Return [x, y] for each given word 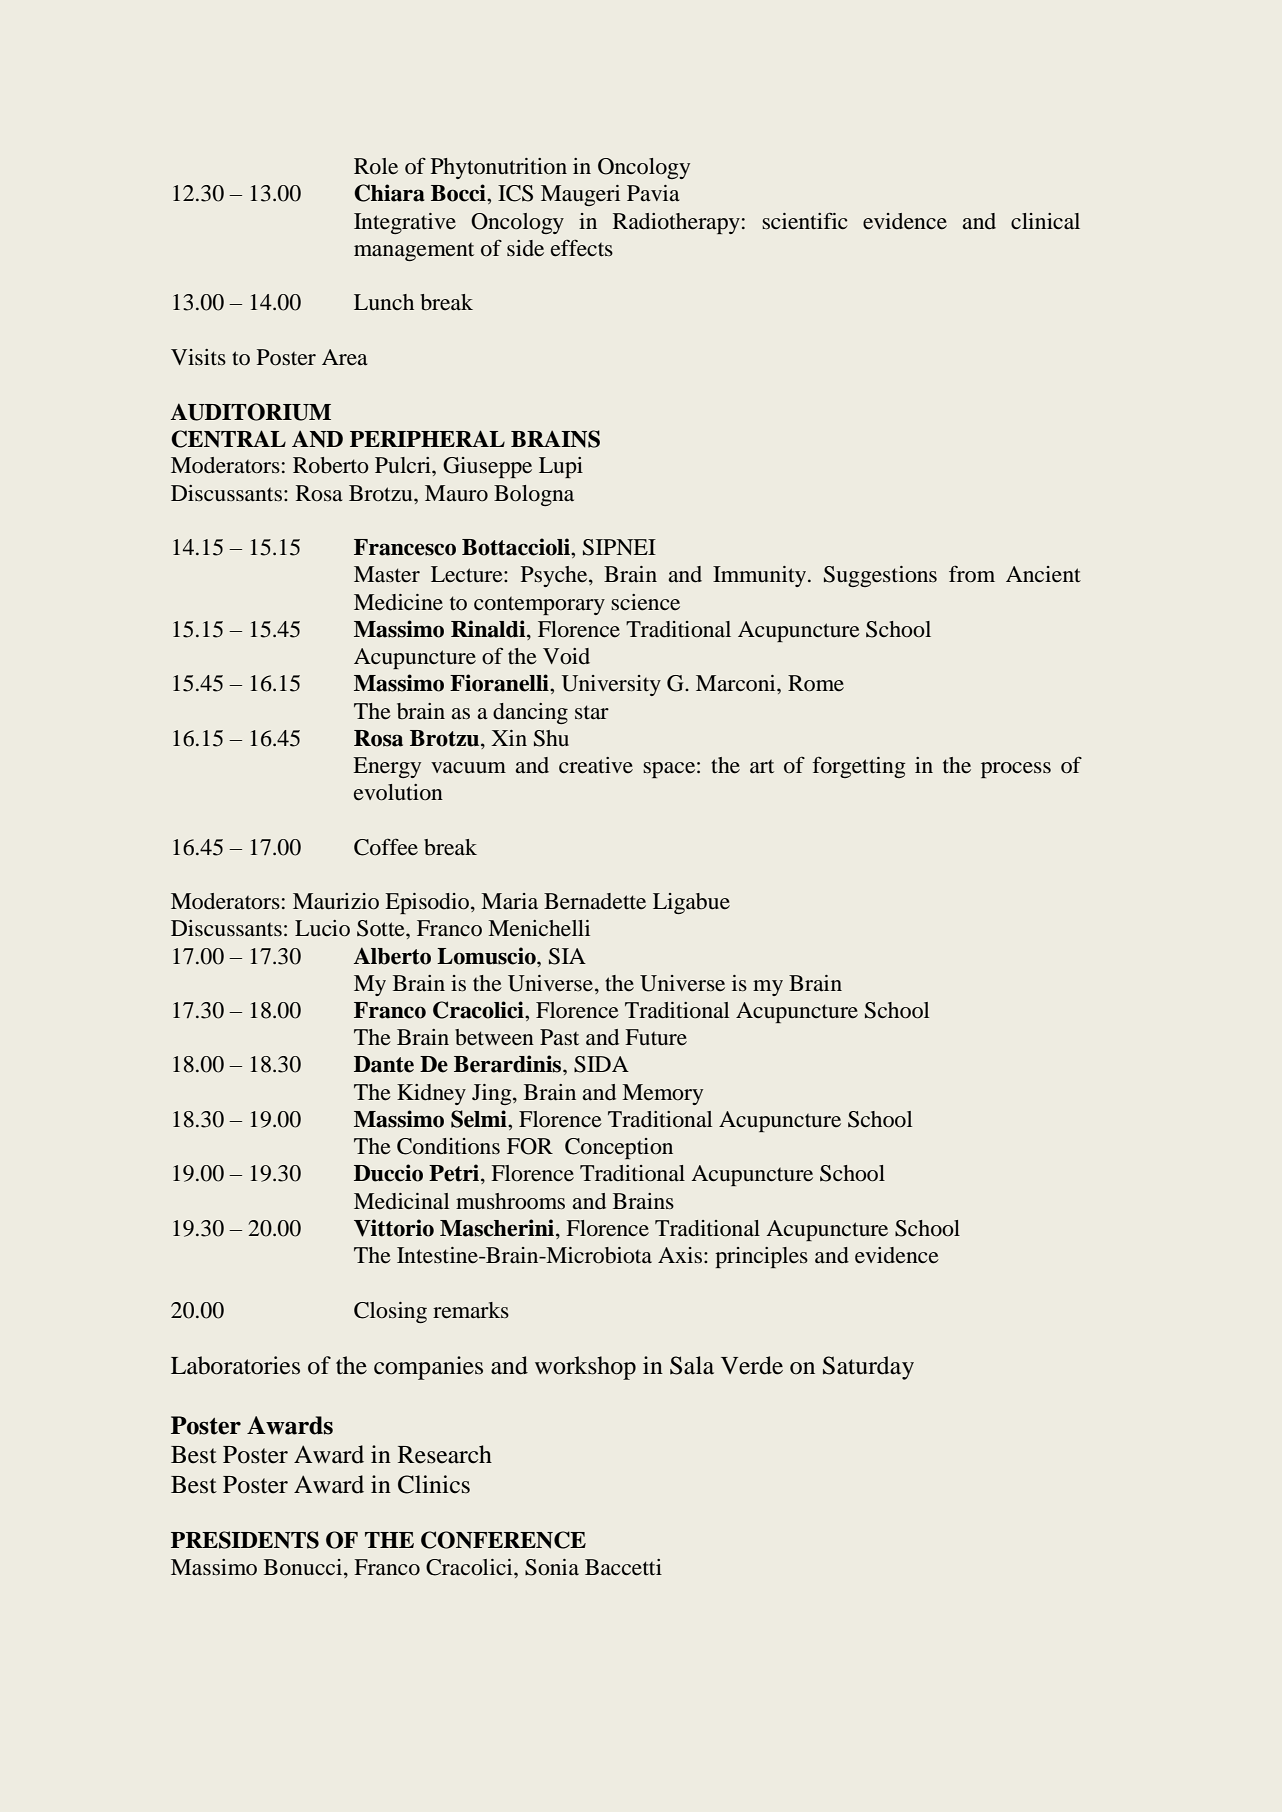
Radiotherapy [676, 223]
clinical [1045, 221]
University [611, 685]
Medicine [398, 602]
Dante [384, 1064]
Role [376, 166]
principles [761, 1257]
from [972, 574]
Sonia [552, 1567]
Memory [662, 1094]
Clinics [434, 1484]
